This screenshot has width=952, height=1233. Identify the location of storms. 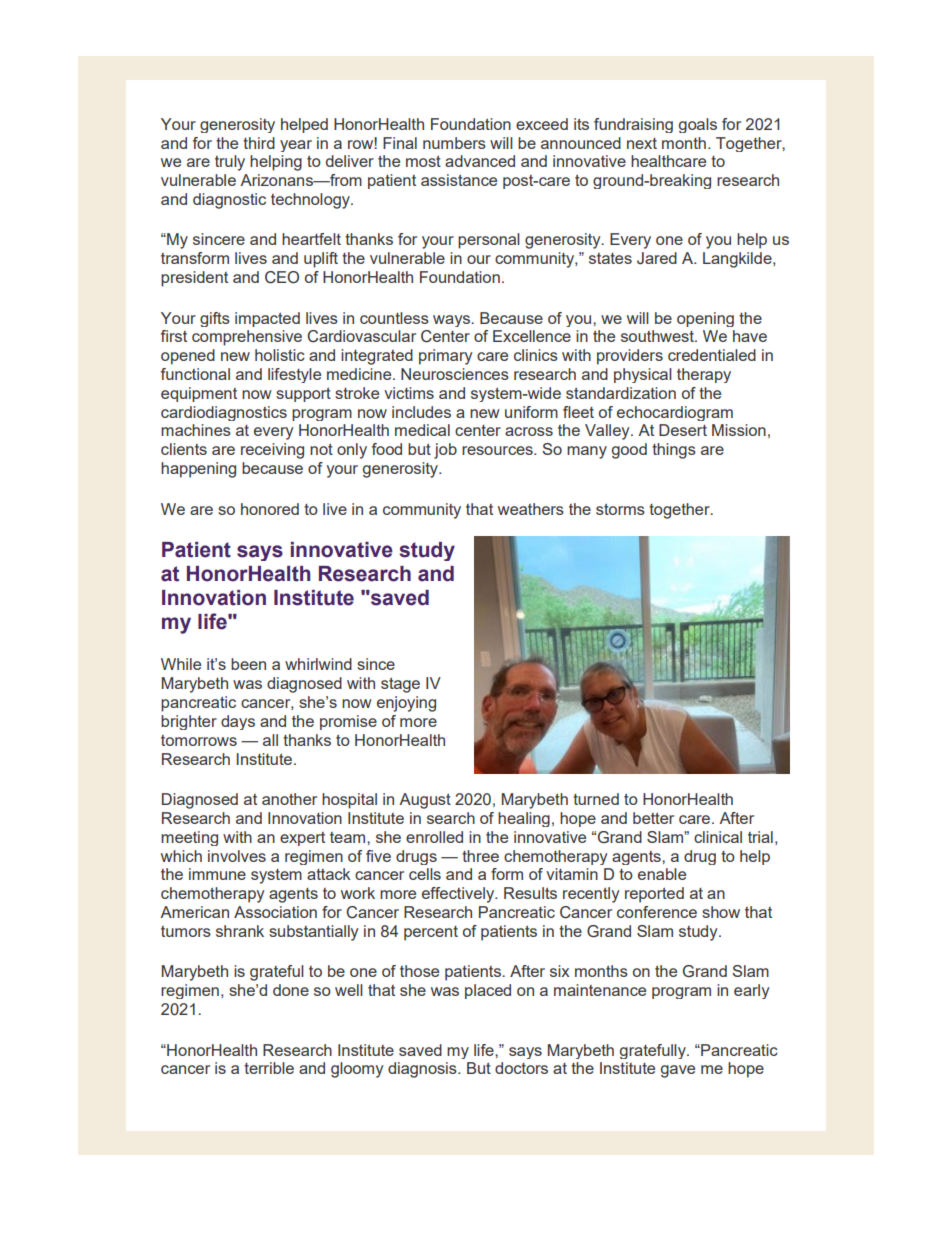
(620, 509).
